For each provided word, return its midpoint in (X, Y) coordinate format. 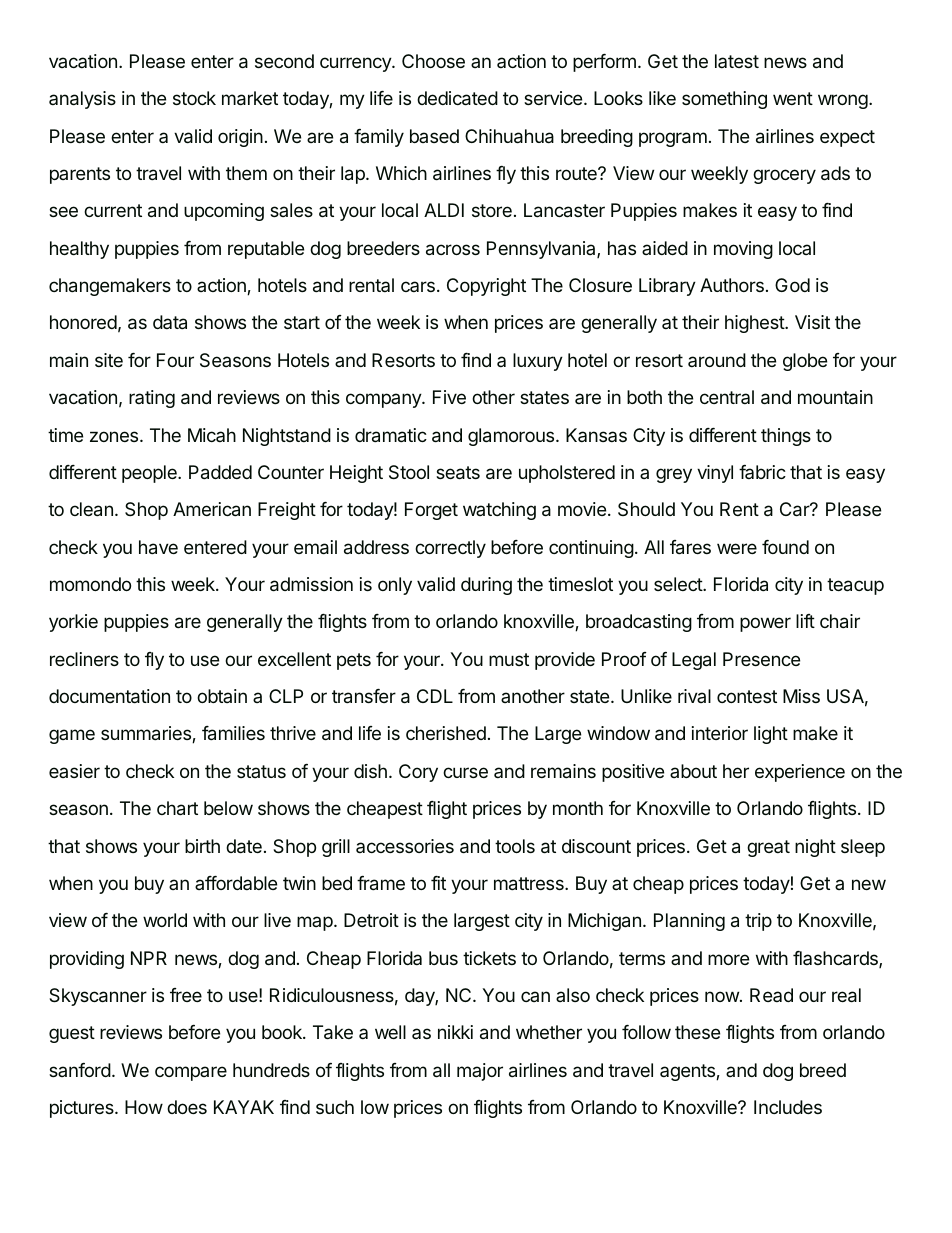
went (793, 98)
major (480, 1072)
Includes (788, 1107)
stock (194, 98)
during (486, 586)
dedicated (457, 98)
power (765, 624)
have (158, 547)
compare (191, 1073)
